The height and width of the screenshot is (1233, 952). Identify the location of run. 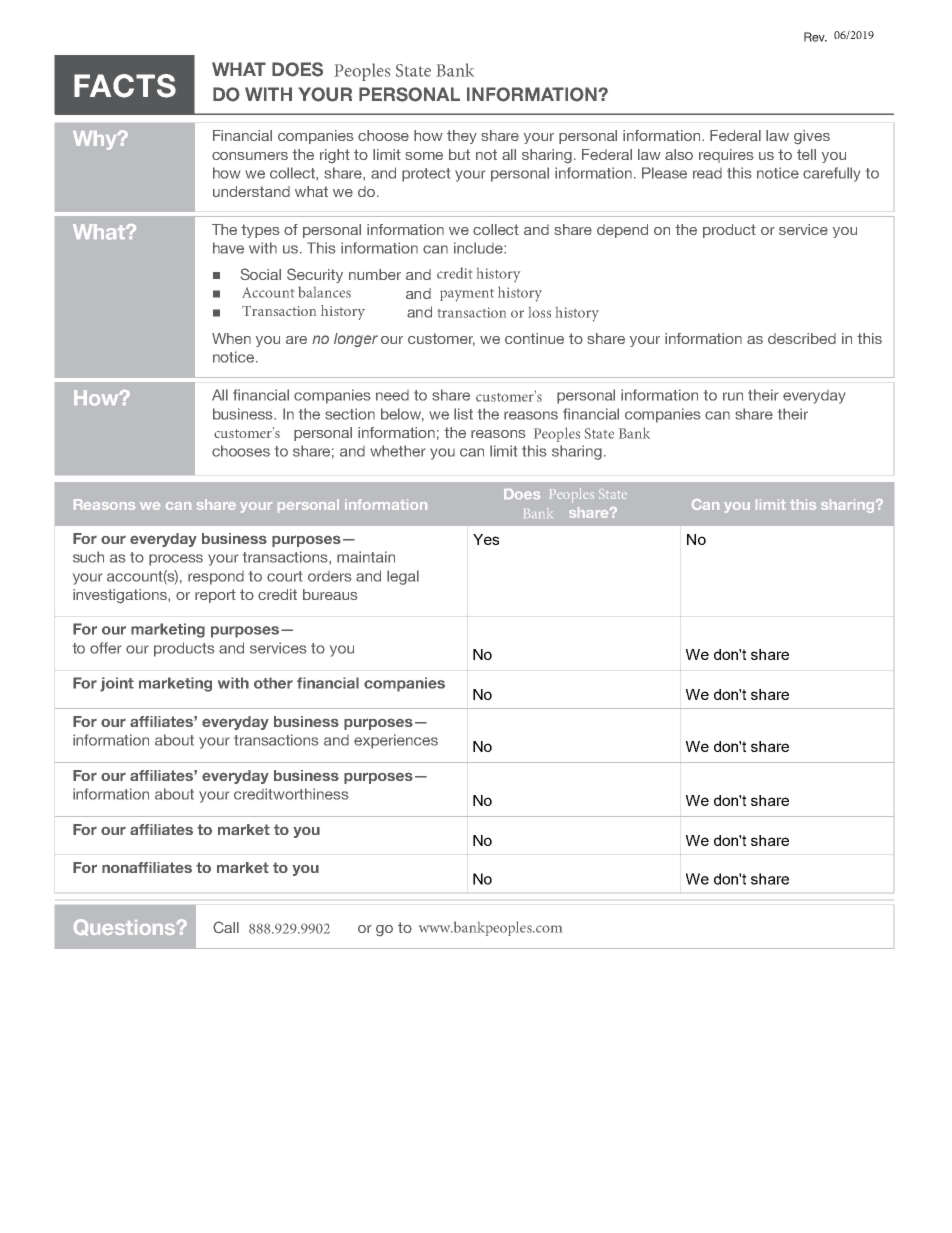
(733, 396).
